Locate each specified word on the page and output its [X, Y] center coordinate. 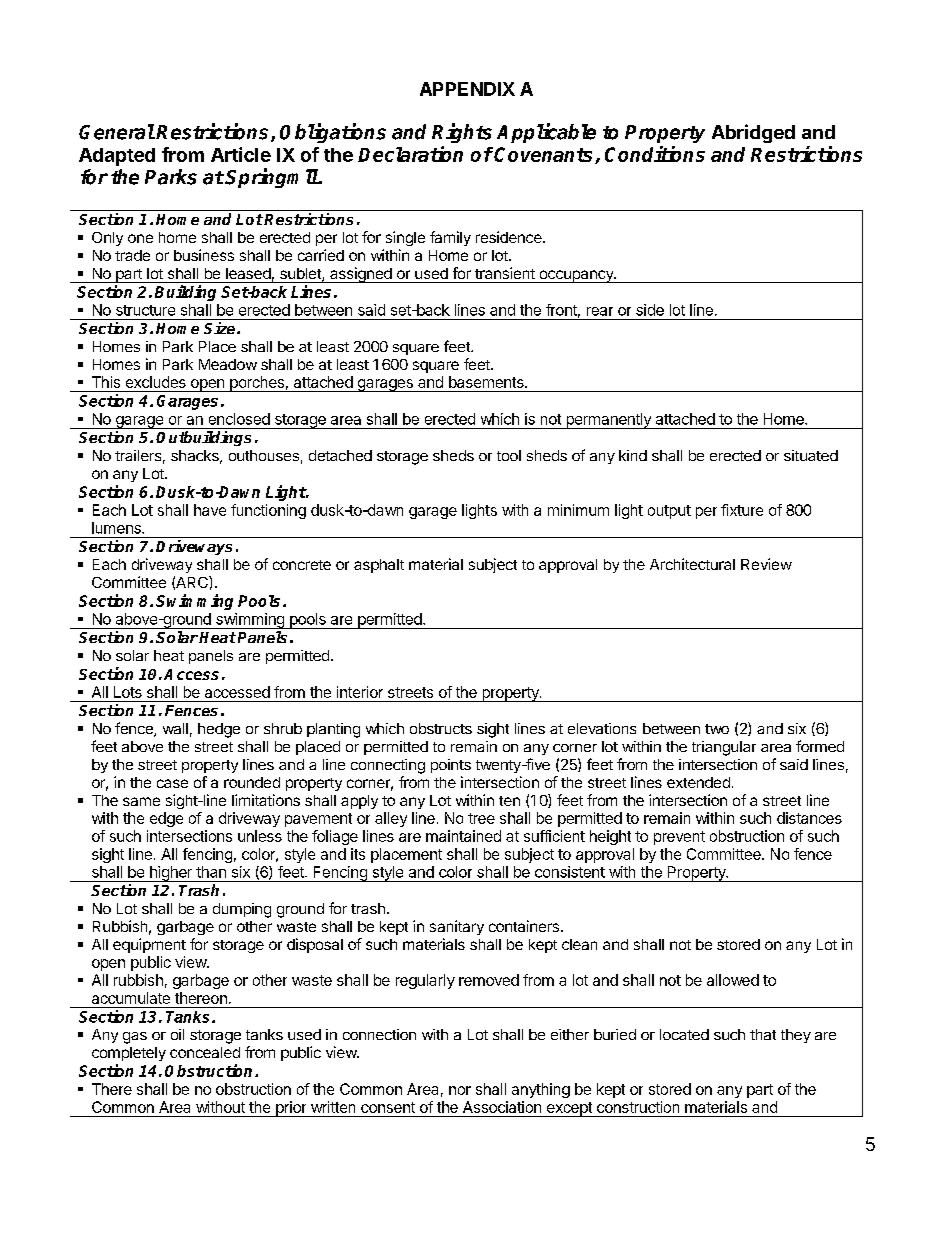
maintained [463, 836]
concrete [302, 565]
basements [487, 382]
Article [241, 154]
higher [170, 874]
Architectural [692, 564]
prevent [679, 838]
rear [600, 311]
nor [460, 1090]
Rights [462, 133]
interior [360, 692]
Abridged [753, 133]
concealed [205, 1052]
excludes [156, 382]
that [763, 1034]
